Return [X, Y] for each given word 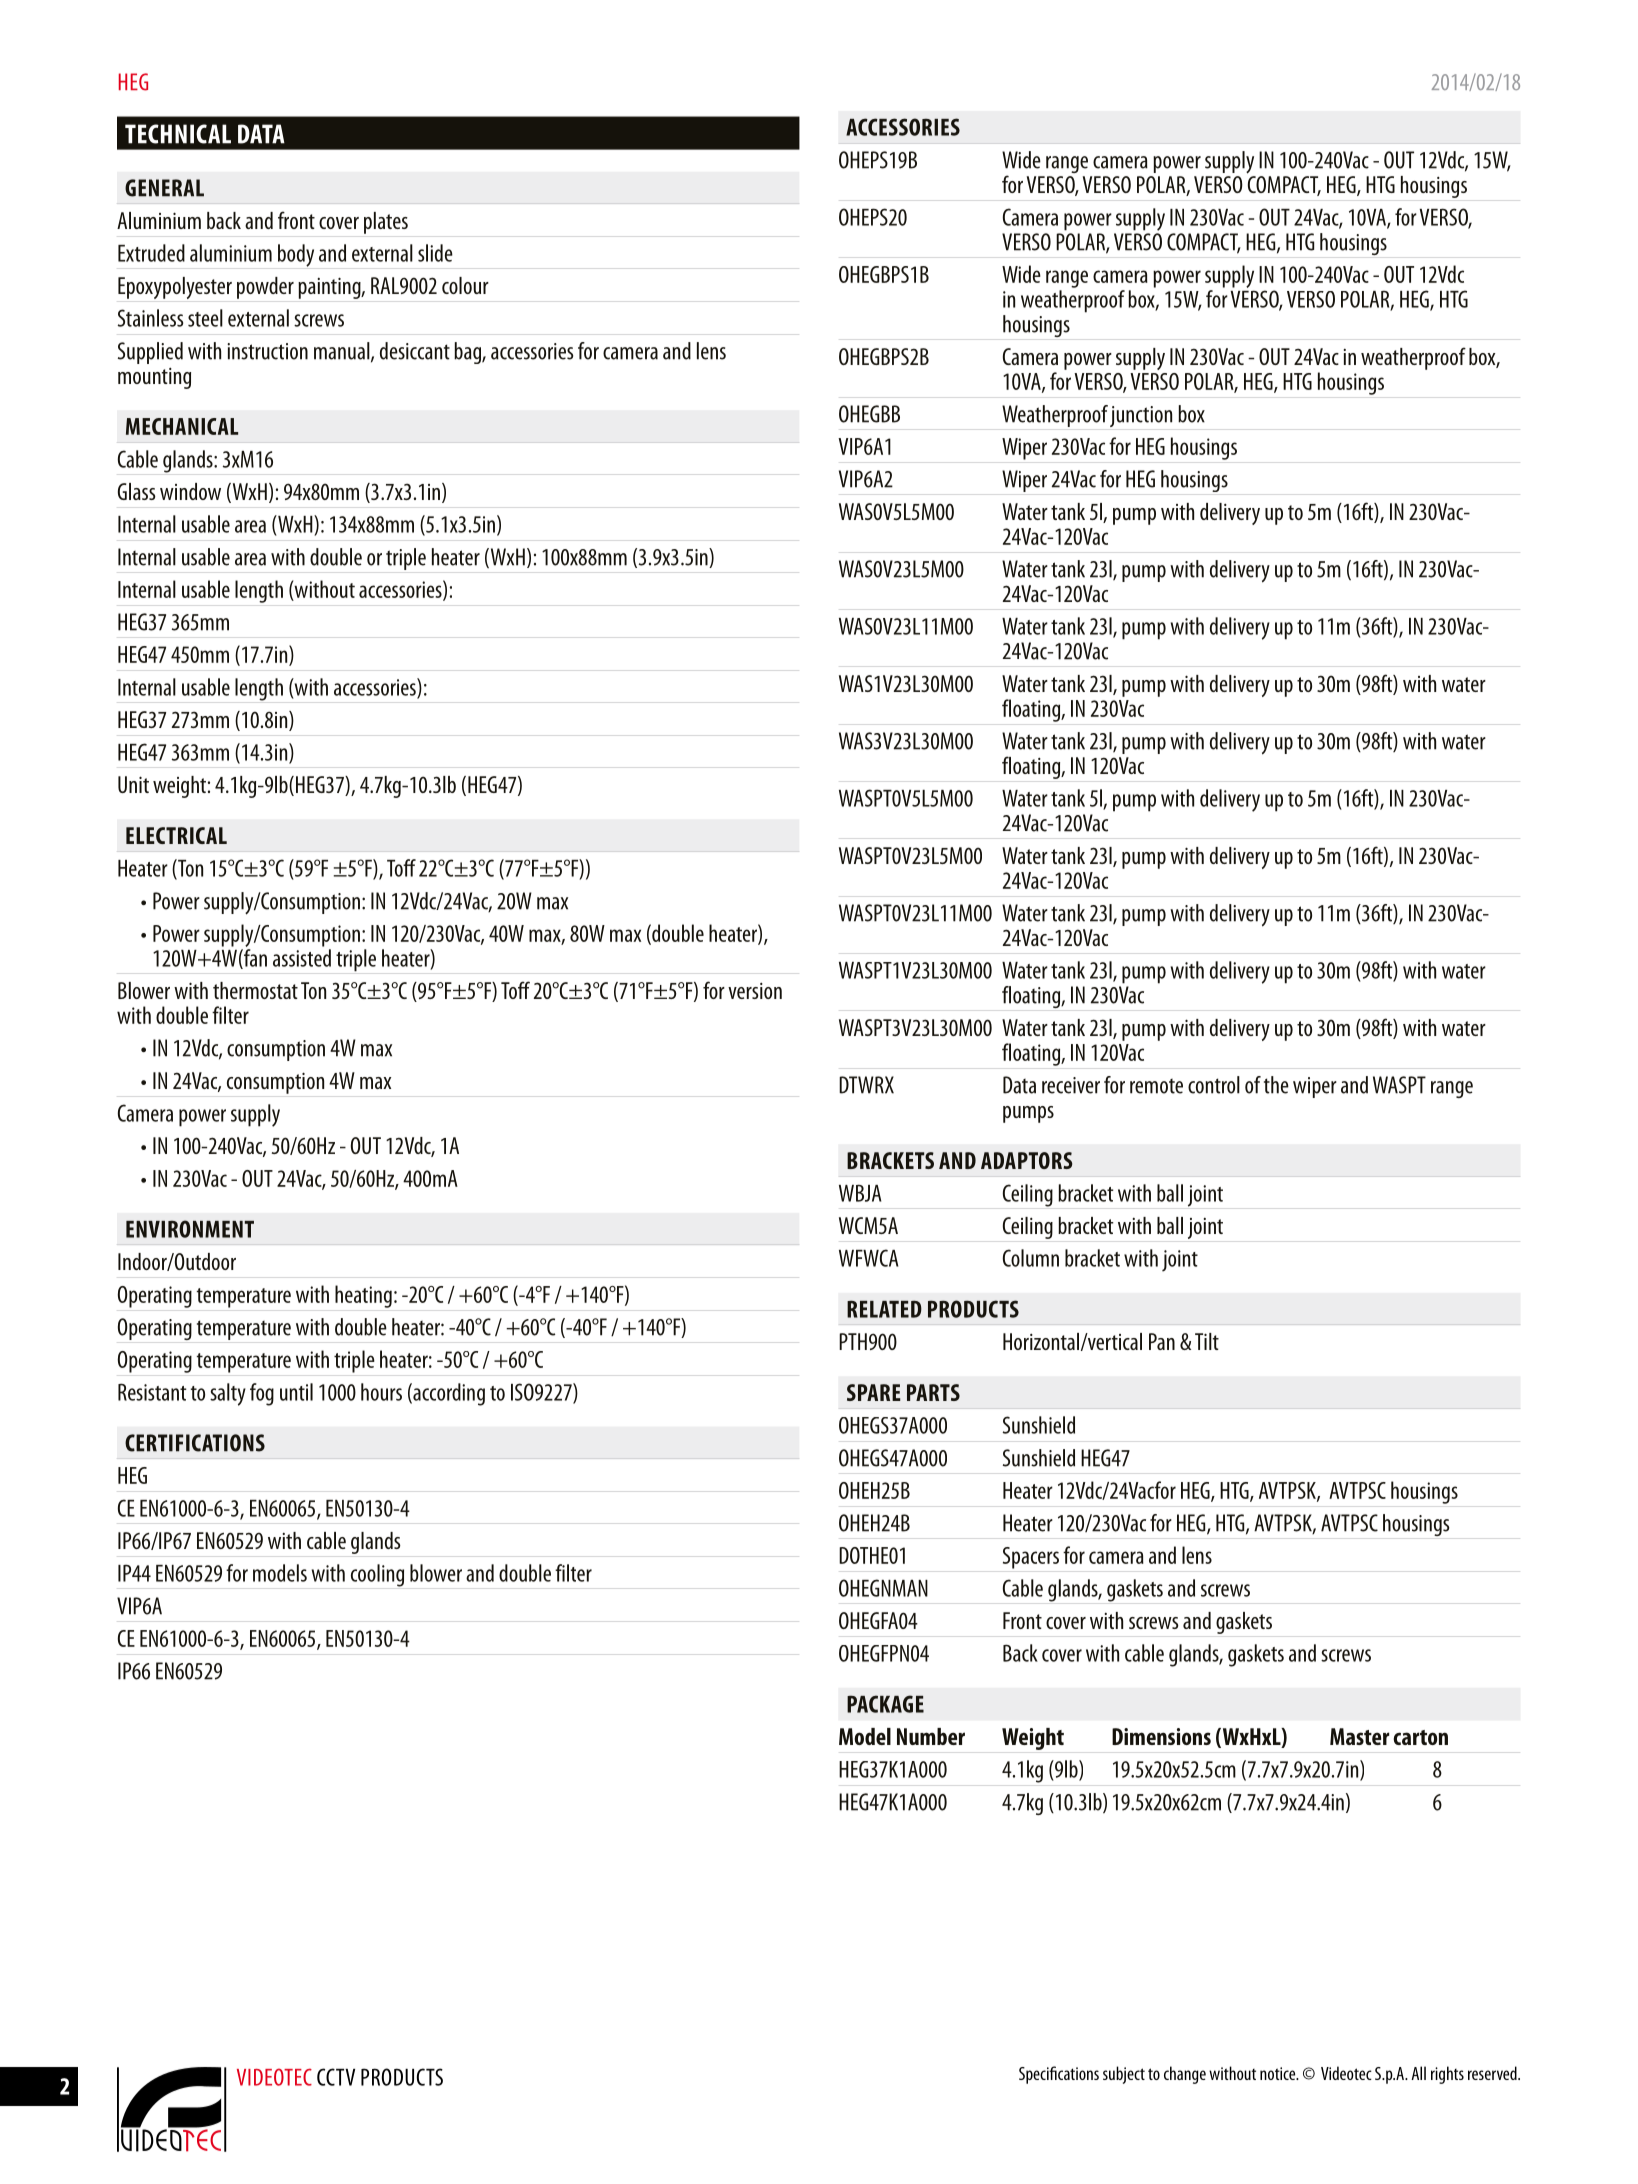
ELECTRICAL [176, 835]
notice [1279, 2073]
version [755, 991]
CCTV [336, 2077]
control [1214, 1085]
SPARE [873, 1392]
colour [465, 285]
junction [1141, 416]
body [296, 255]
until [296, 1392]
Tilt [1207, 1341]
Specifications [1059, 2075]
